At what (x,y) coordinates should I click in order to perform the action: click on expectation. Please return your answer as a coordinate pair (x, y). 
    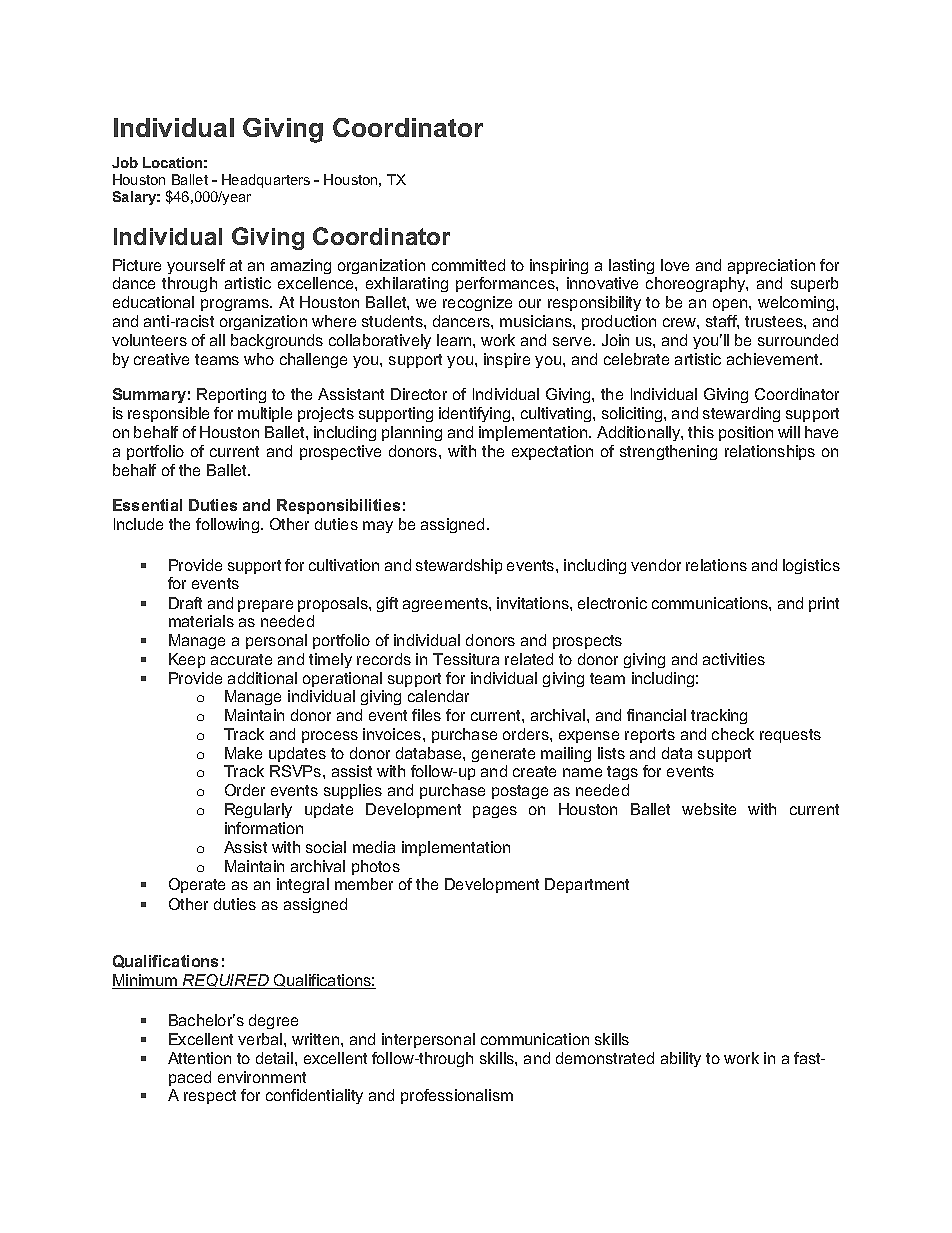
    Looking at the image, I should click on (552, 452).
